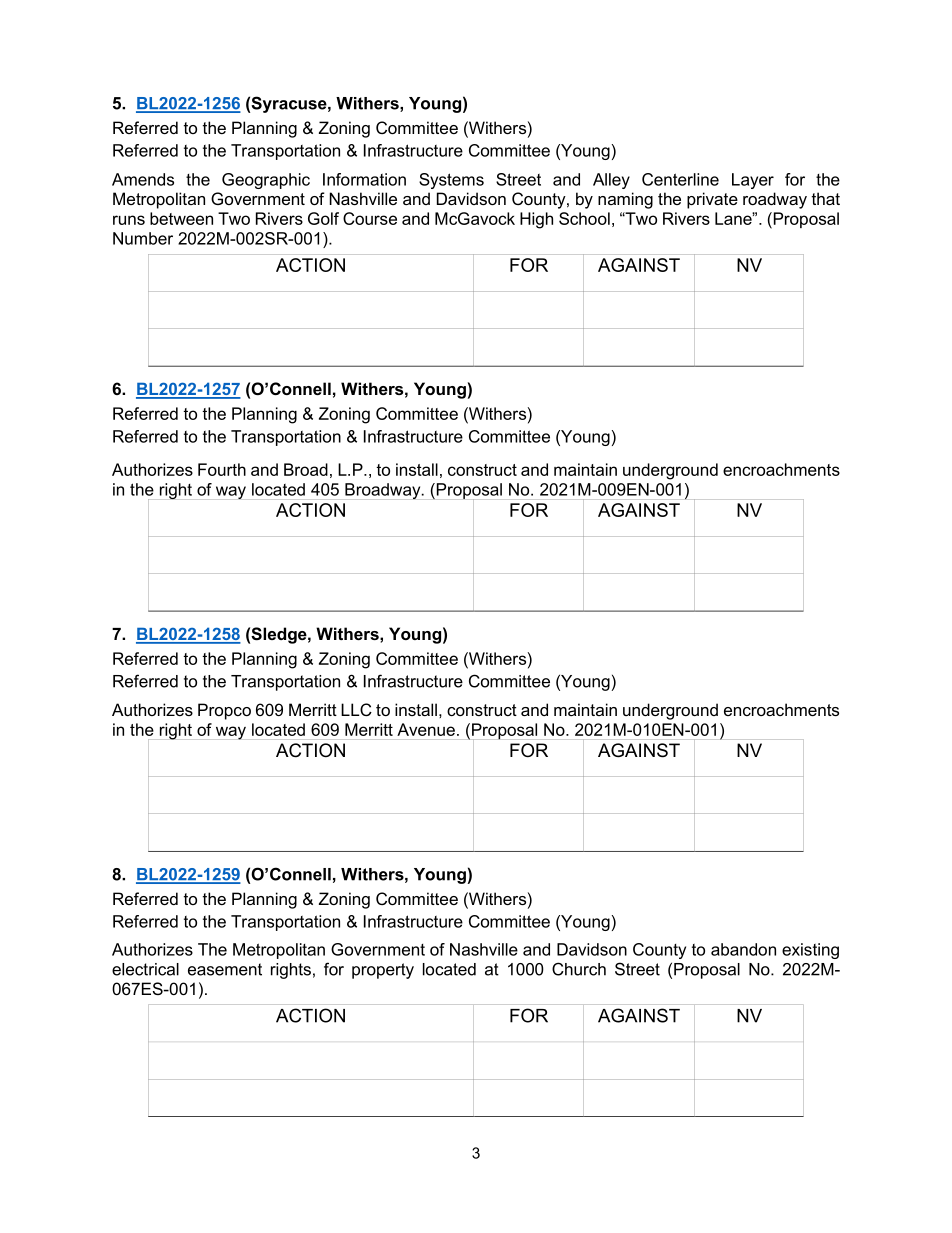 The height and width of the screenshot is (1233, 952). What do you see at coordinates (584, 218) in the screenshot?
I see `School` at bounding box center [584, 218].
